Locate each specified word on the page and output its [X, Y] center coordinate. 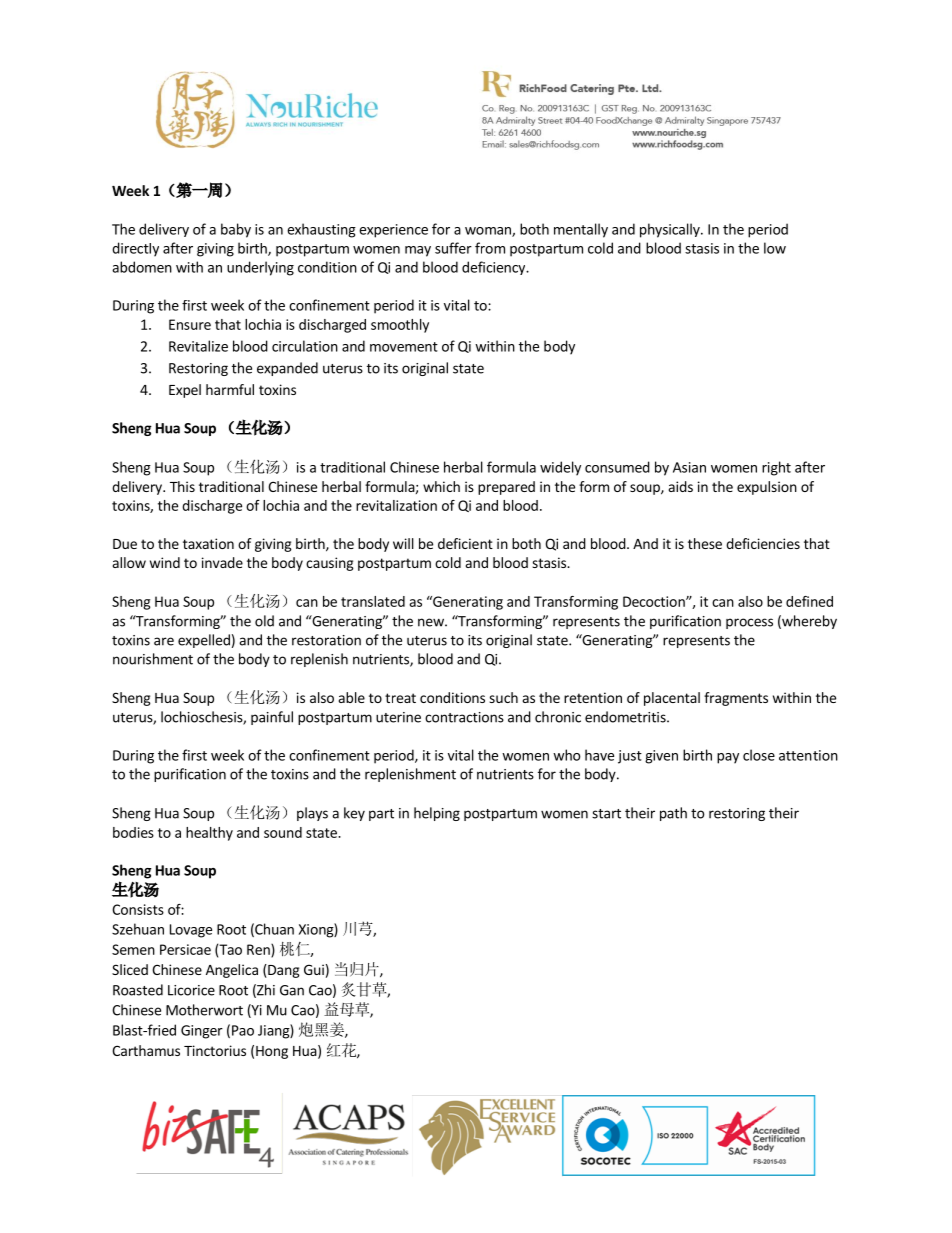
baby [236, 230]
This [182, 486]
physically [671, 230]
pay [728, 758]
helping [437, 814]
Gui [314, 969]
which [441, 486]
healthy [209, 834]
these [705, 543]
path [673, 814]
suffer [453, 248]
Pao [243, 1030]
